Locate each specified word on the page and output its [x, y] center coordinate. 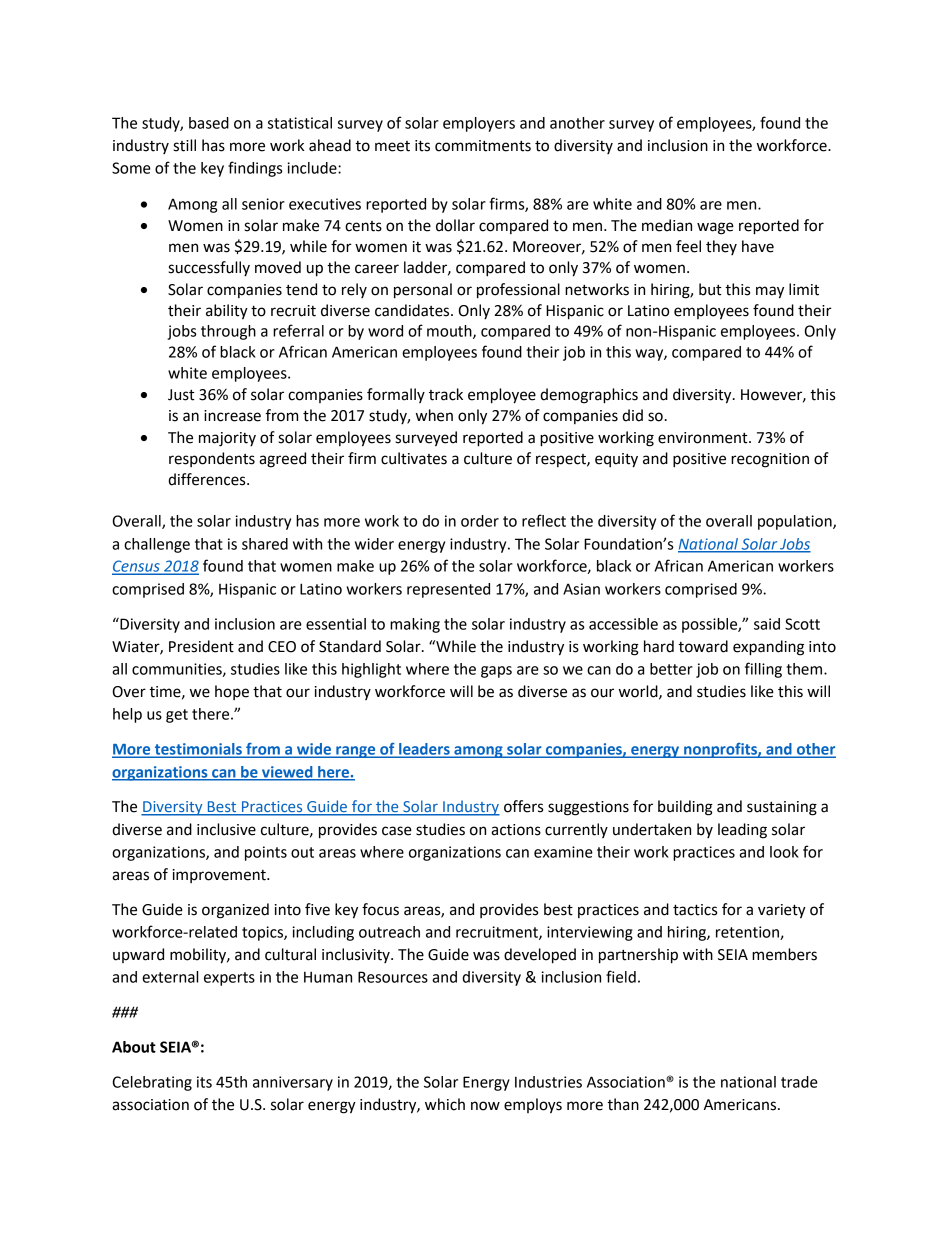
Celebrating [152, 1083]
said [767, 624]
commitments [483, 146]
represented [448, 590]
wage [715, 228]
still [184, 145]
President [201, 646]
